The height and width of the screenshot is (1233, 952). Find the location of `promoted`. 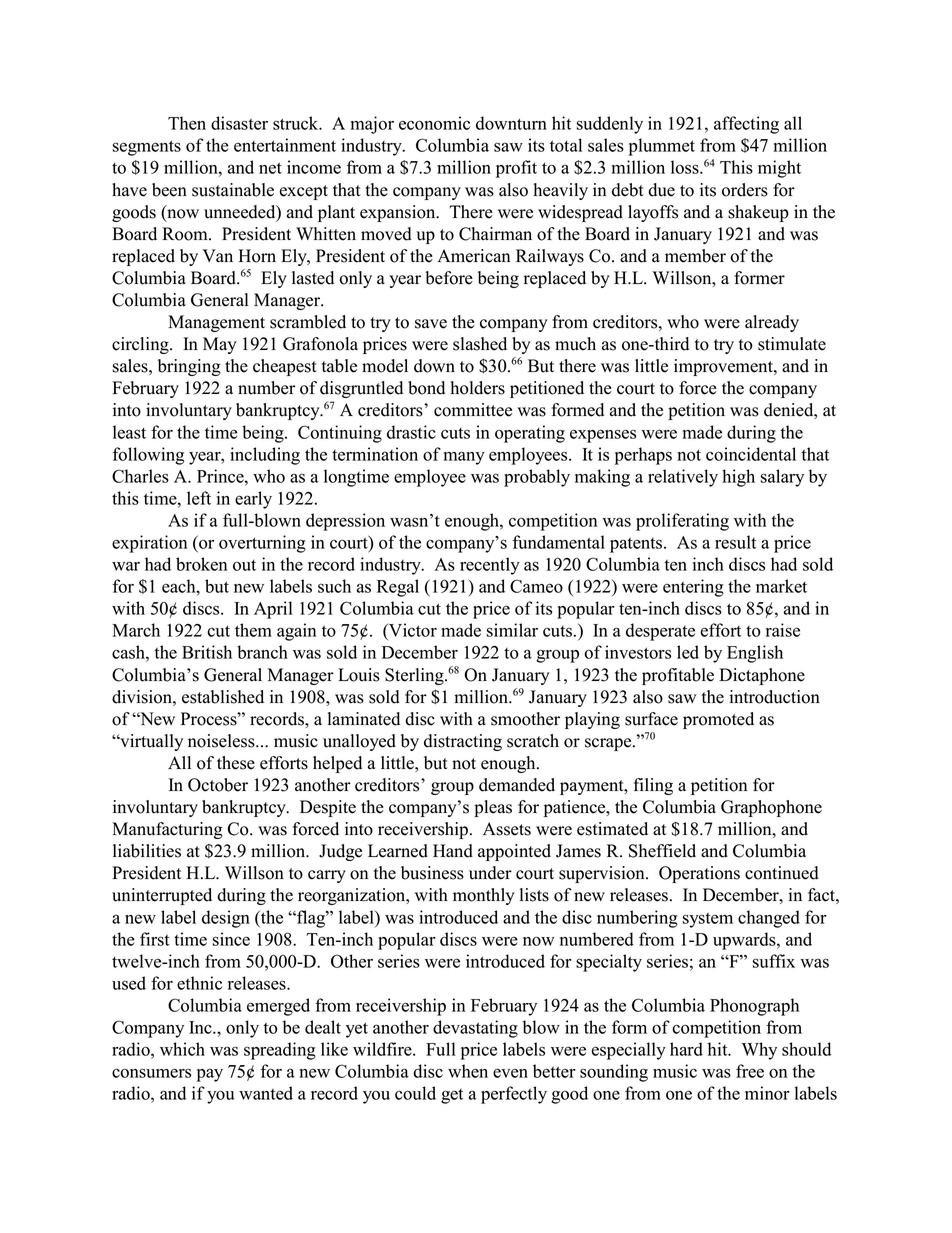

promoted is located at coordinates (718, 720).
